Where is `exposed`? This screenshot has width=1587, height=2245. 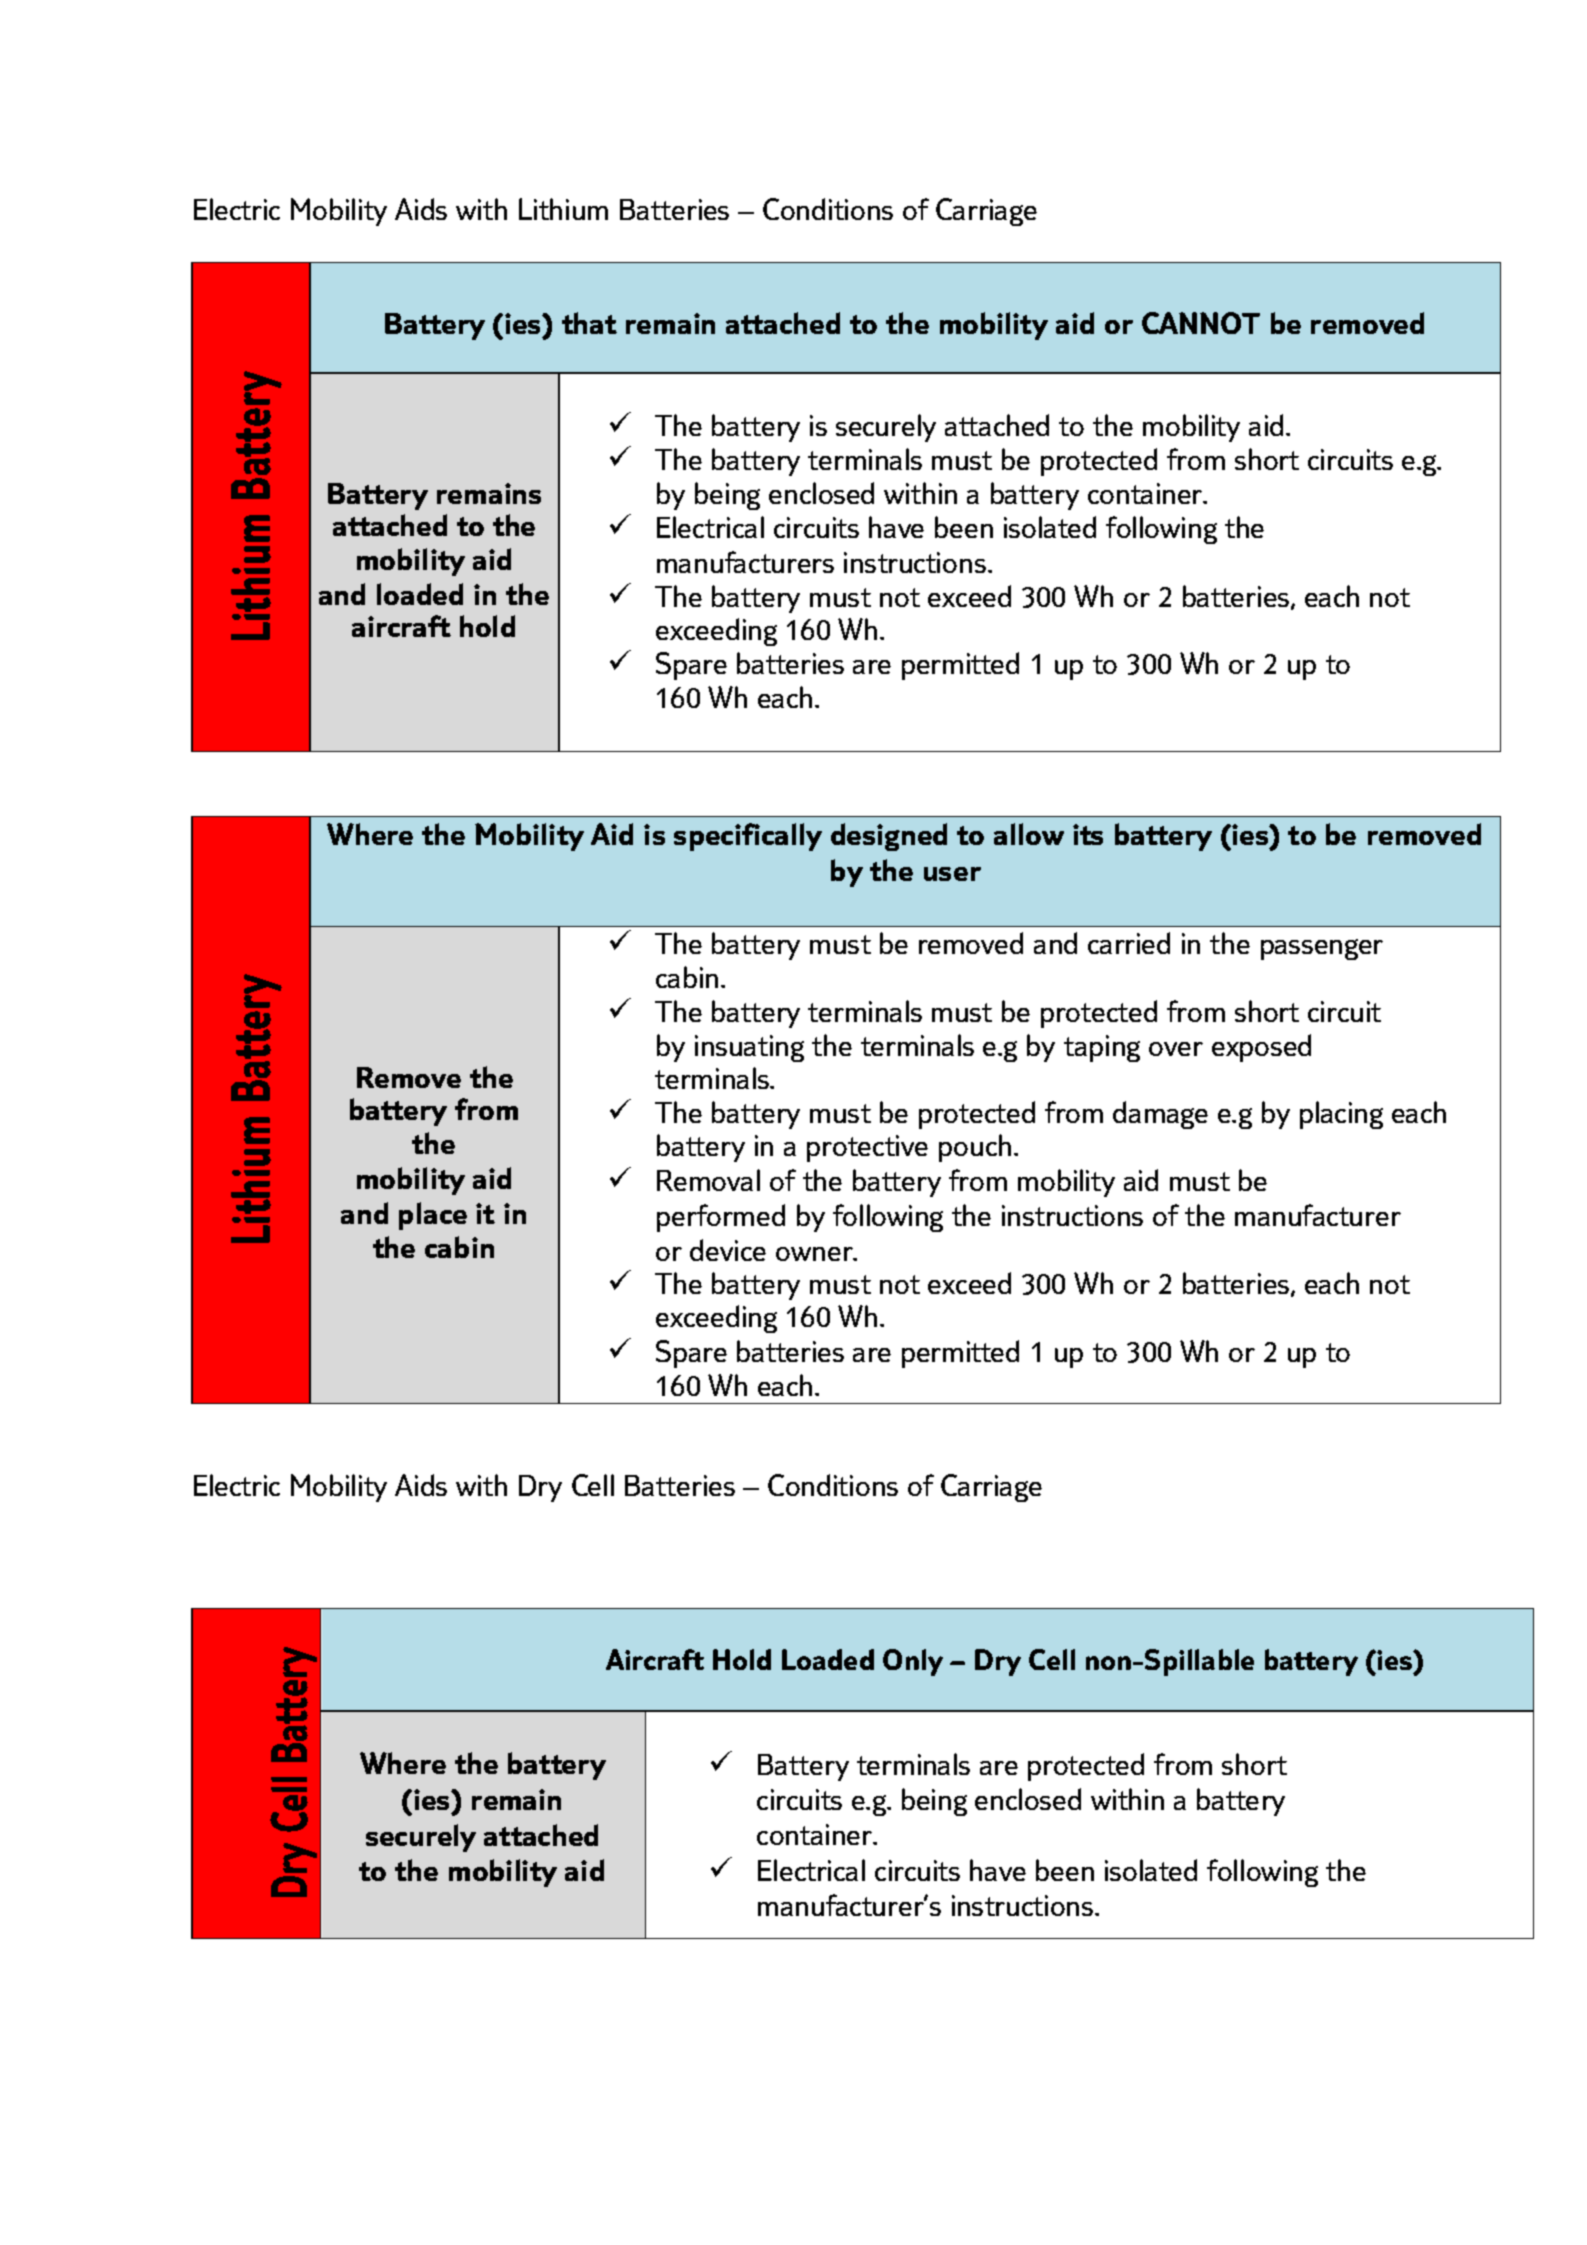 exposed is located at coordinates (1261, 1048).
